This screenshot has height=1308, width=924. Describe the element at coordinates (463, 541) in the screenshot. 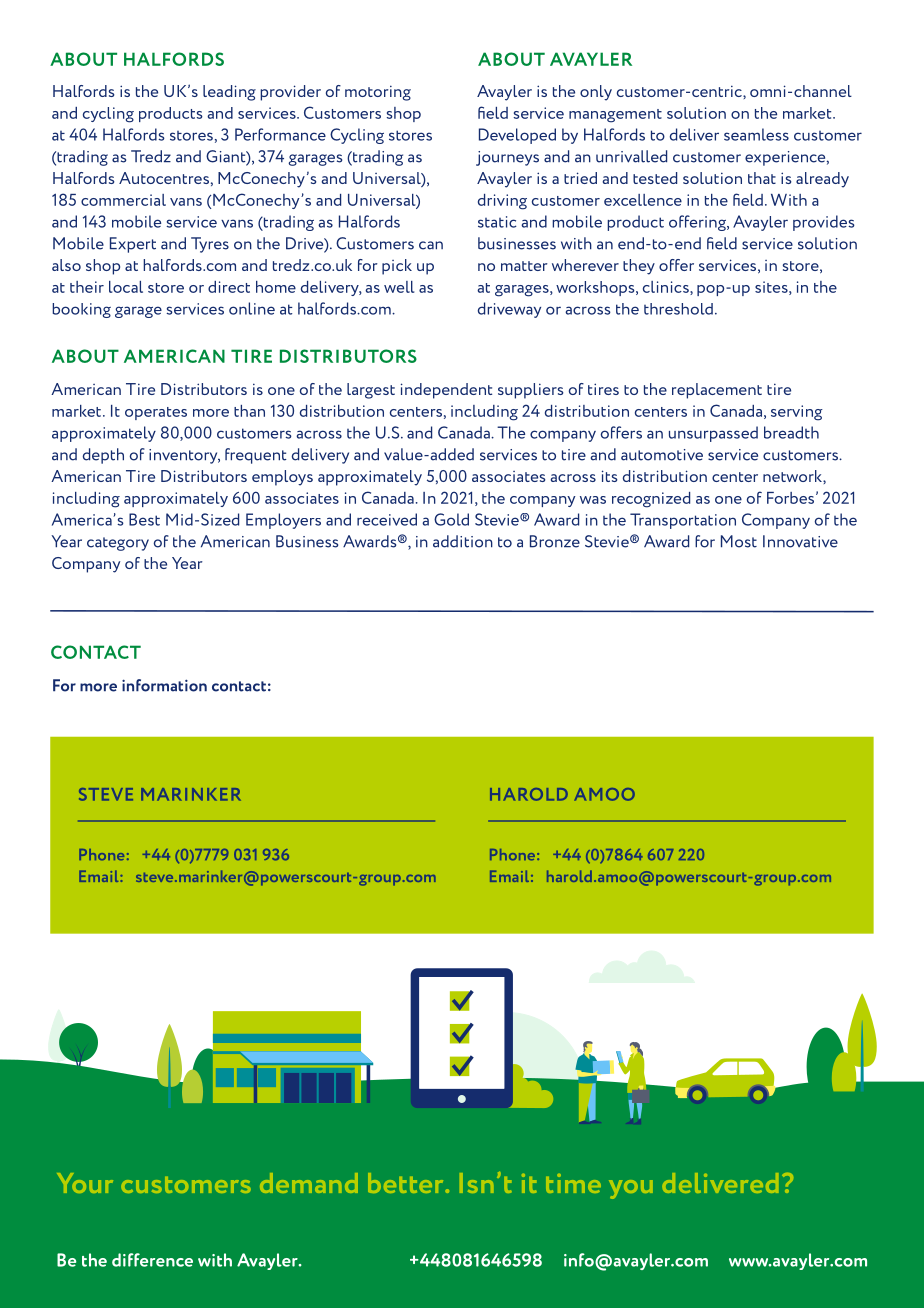

I see `addition` at that location.
